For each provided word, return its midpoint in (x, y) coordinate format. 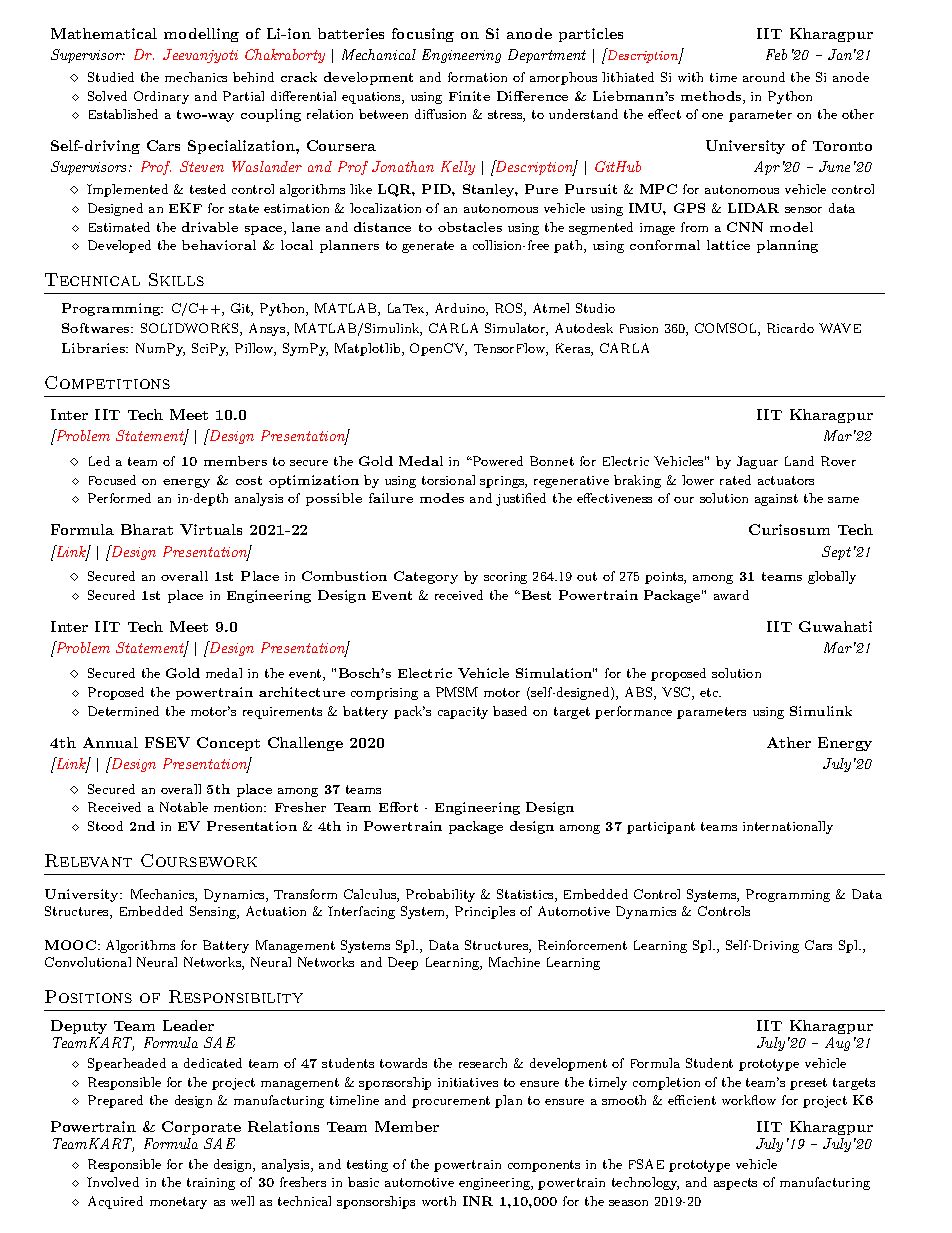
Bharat (147, 529)
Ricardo (790, 328)
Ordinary (161, 97)
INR (478, 1201)
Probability (440, 895)
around (764, 77)
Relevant (88, 860)
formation (477, 77)
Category (426, 577)
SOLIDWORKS (191, 329)
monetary (178, 1203)
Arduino (461, 309)
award (731, 595)
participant (661, 828)
